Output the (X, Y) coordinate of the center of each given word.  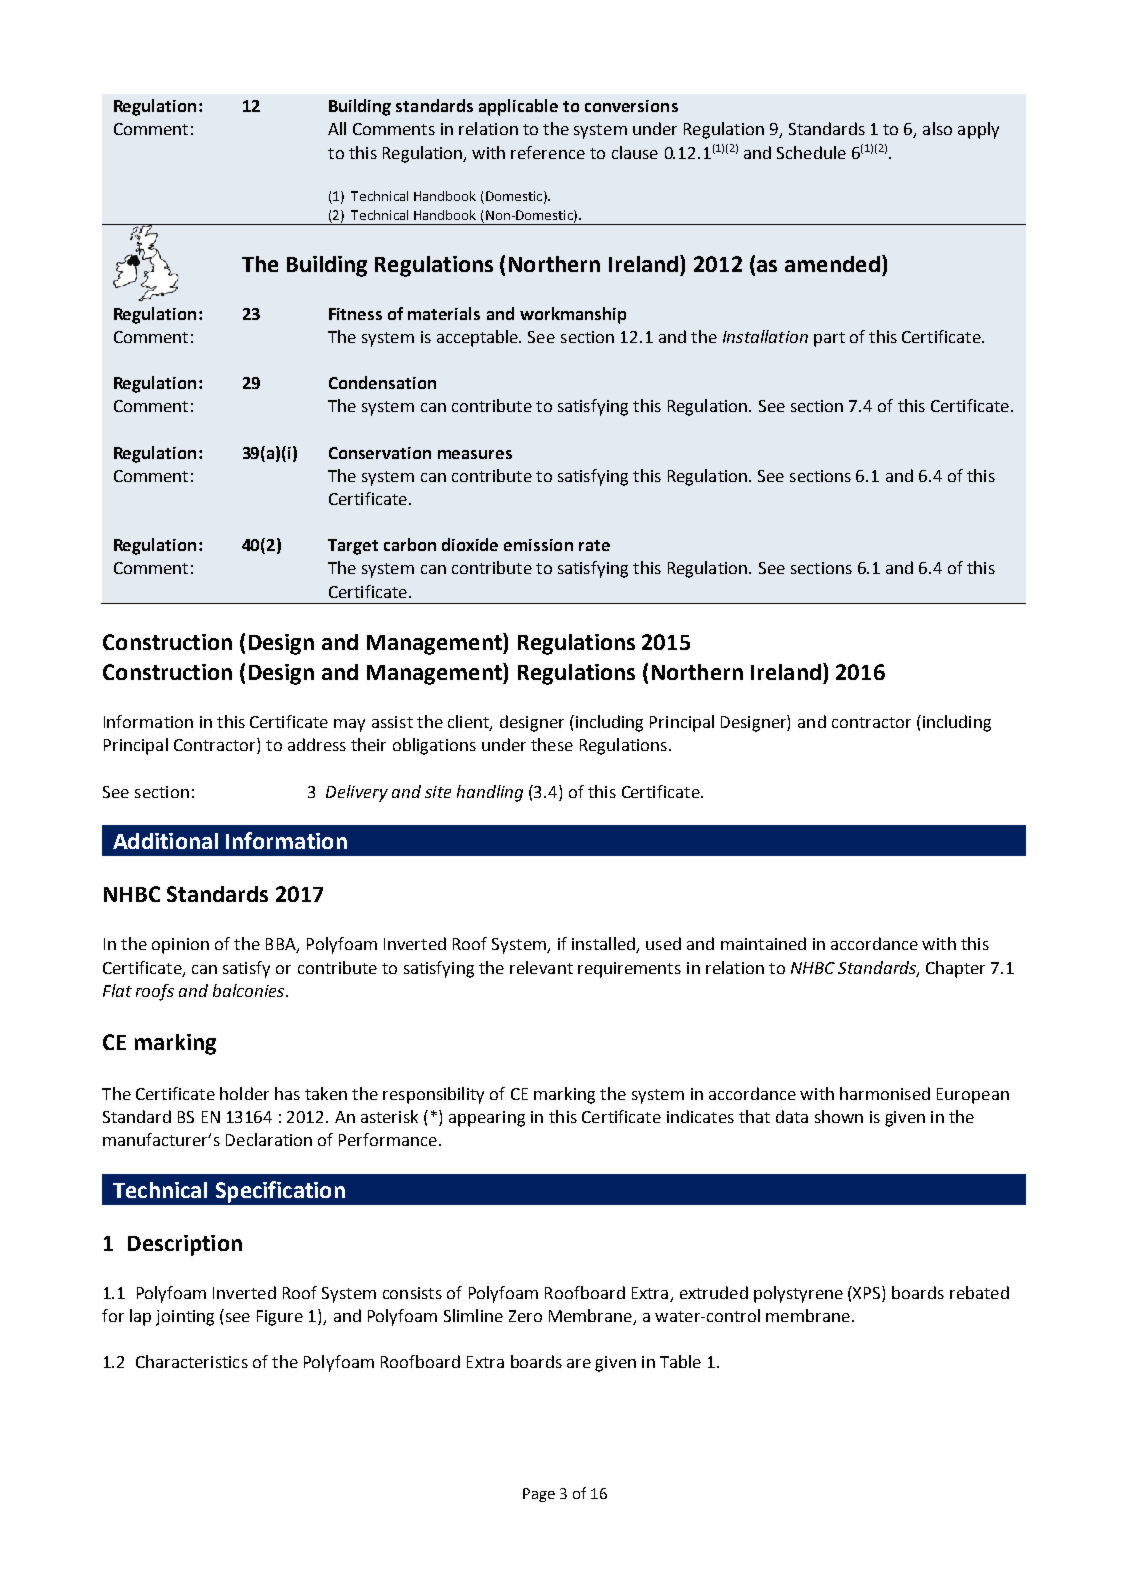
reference (548, 152)
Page (539, 1495)
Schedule (811, 152)
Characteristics (192, 1361)
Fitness (355, 314)
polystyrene (798, 1294)
